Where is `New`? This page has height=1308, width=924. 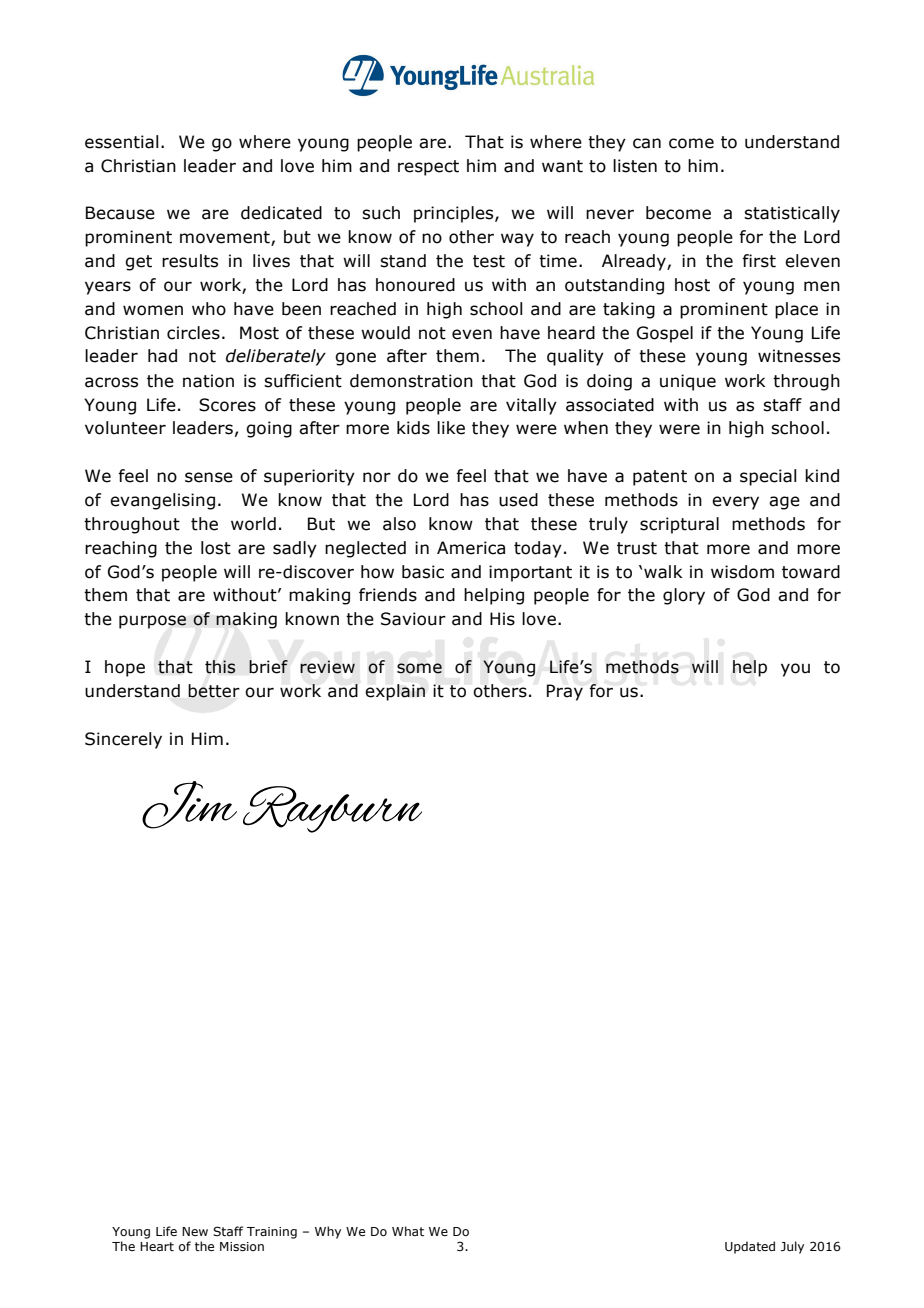 New is located at coordinates (195, 1231).
